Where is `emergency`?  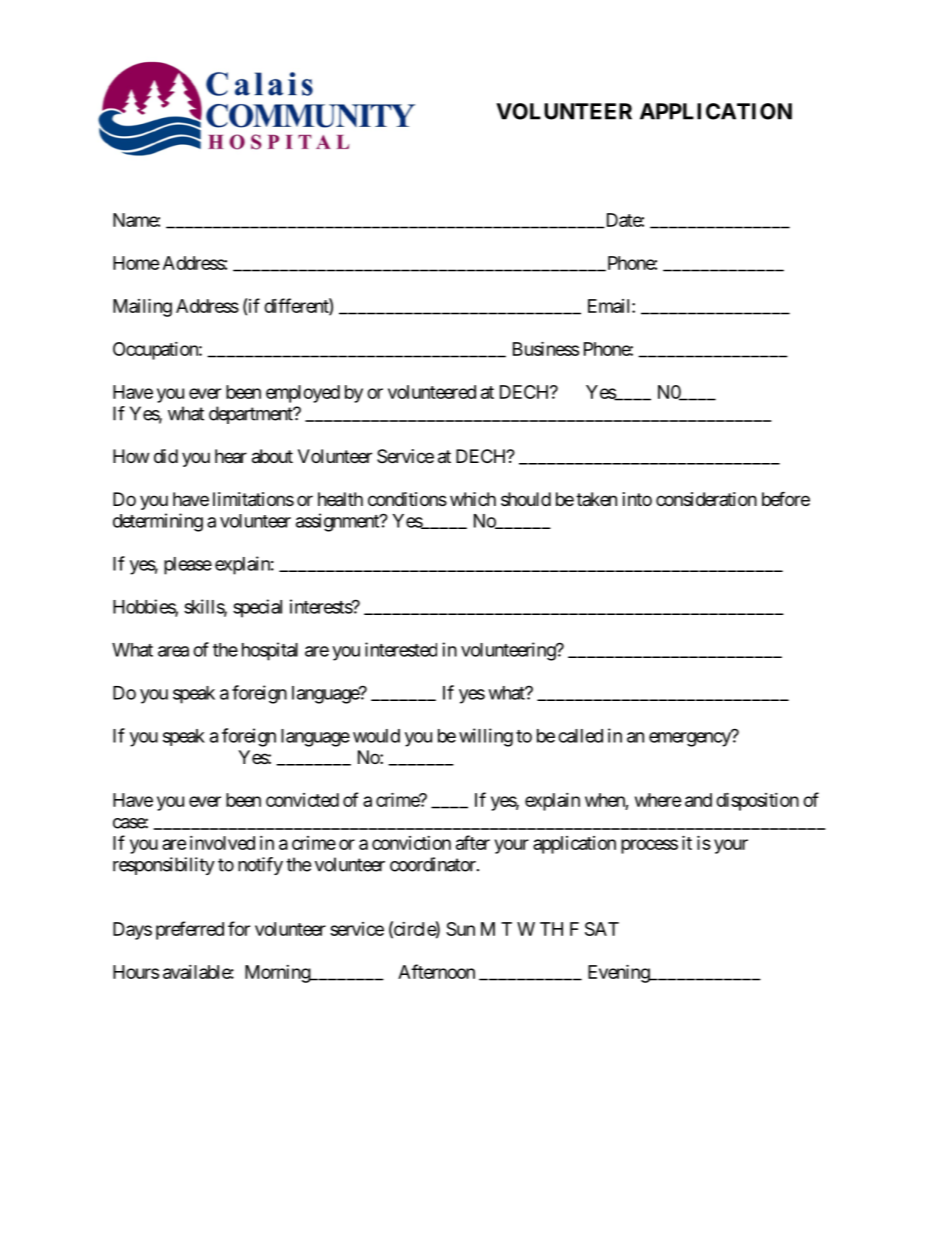
emergency is located at coordinates (691, 739).
